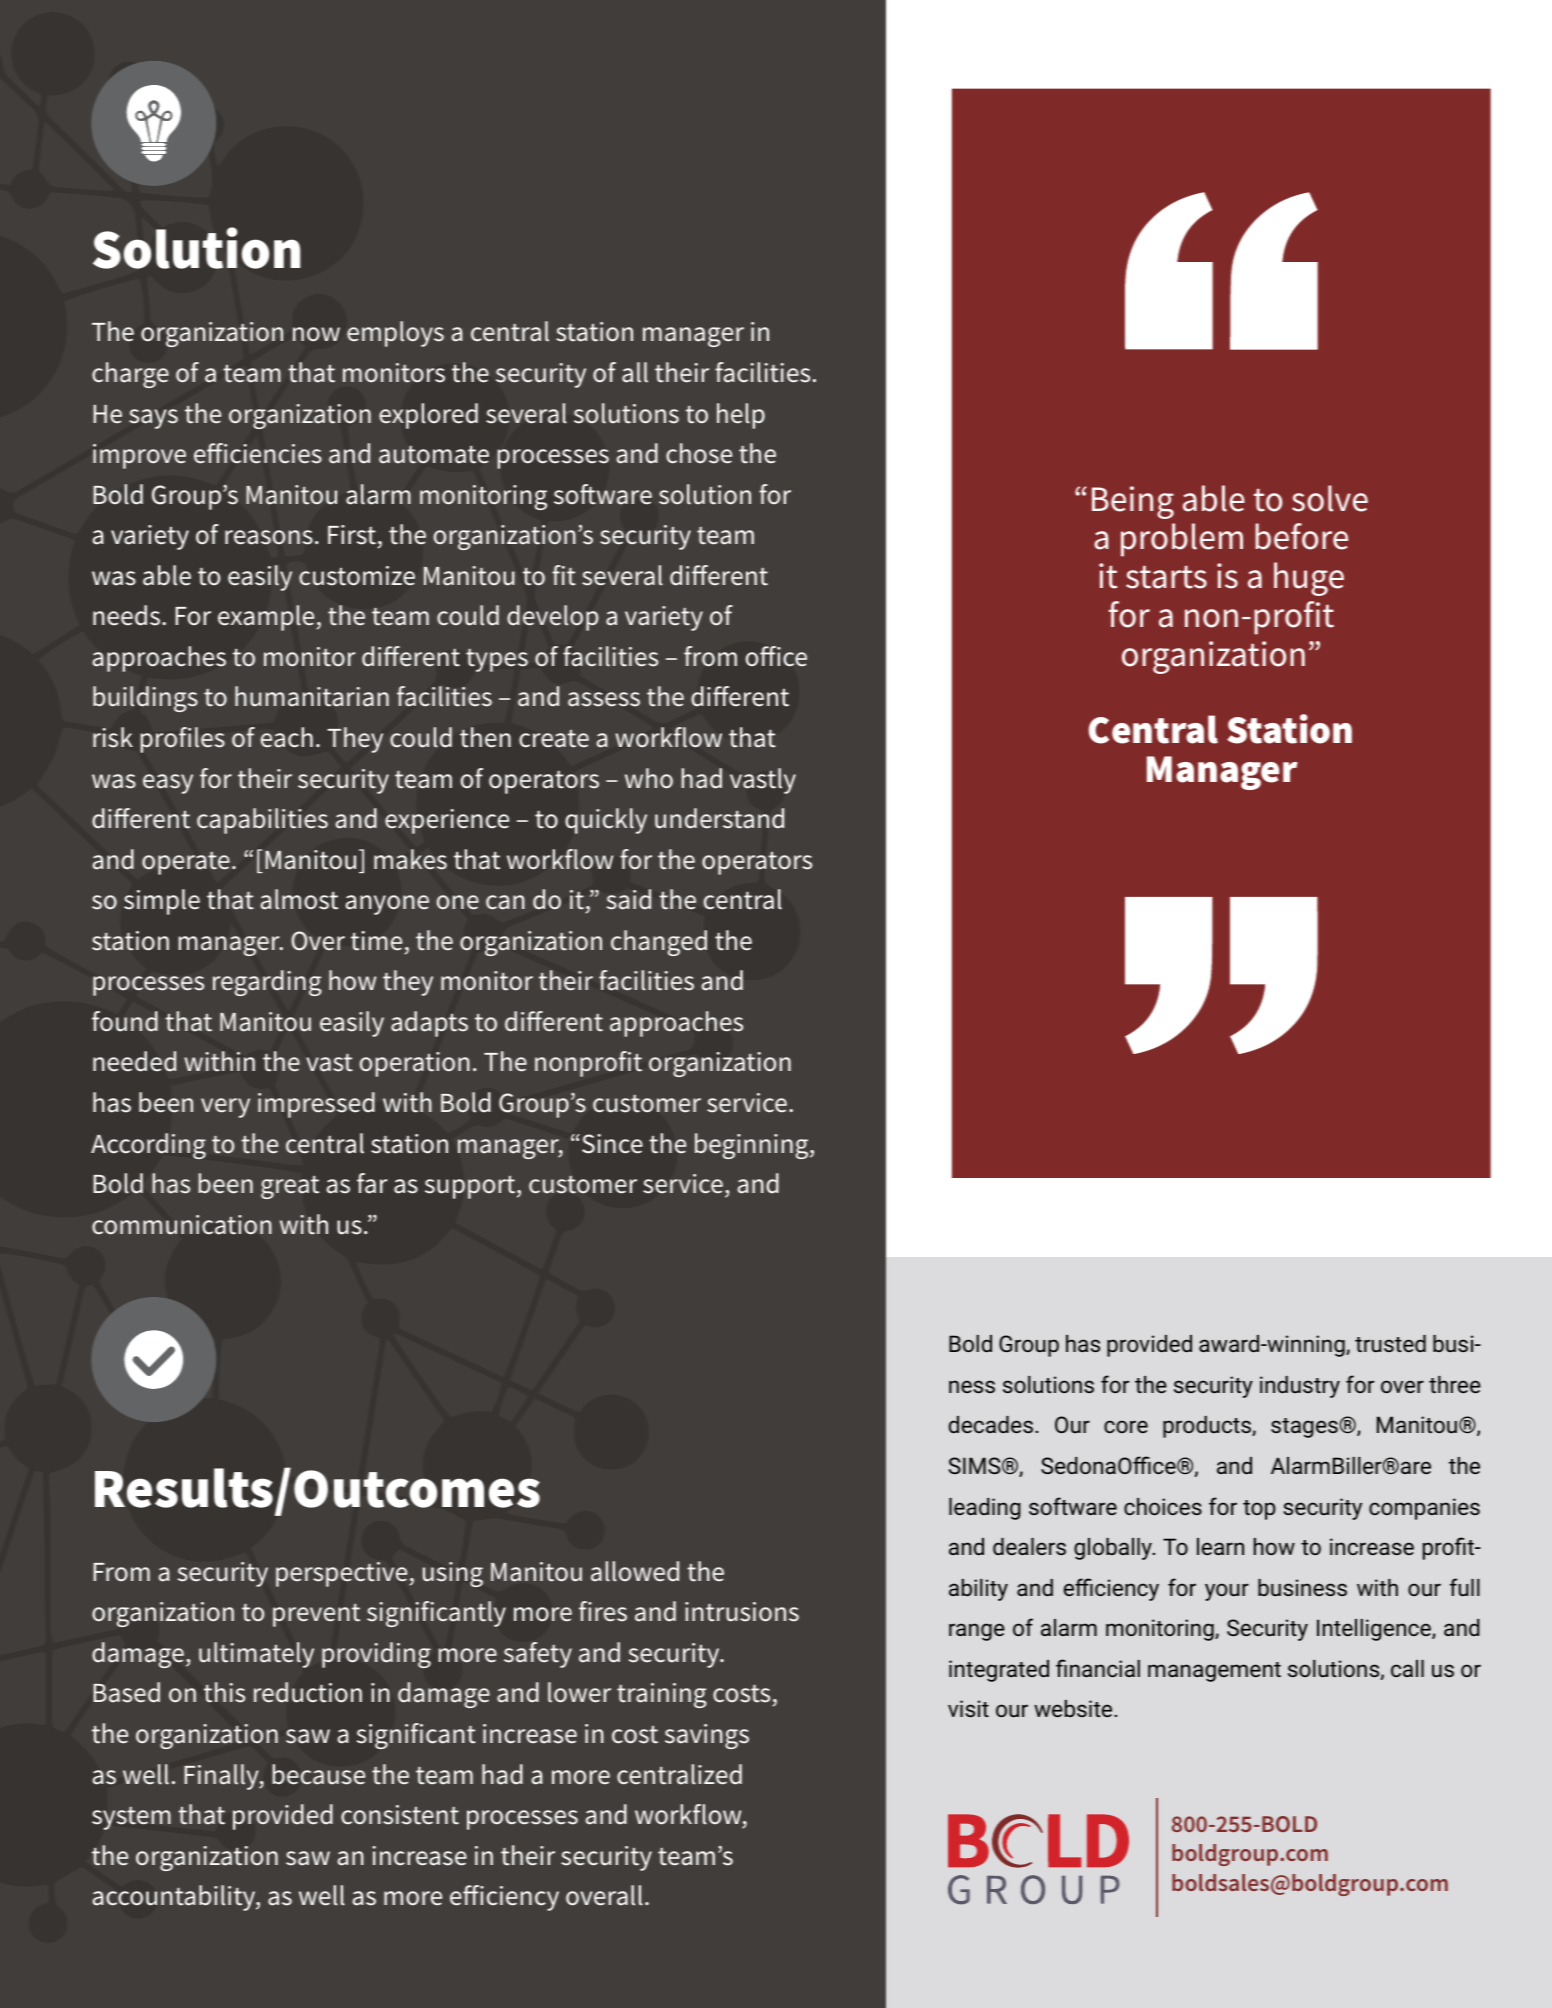 The image size is (1552, 2008). I want to click on top, so click(1259, 1510).
